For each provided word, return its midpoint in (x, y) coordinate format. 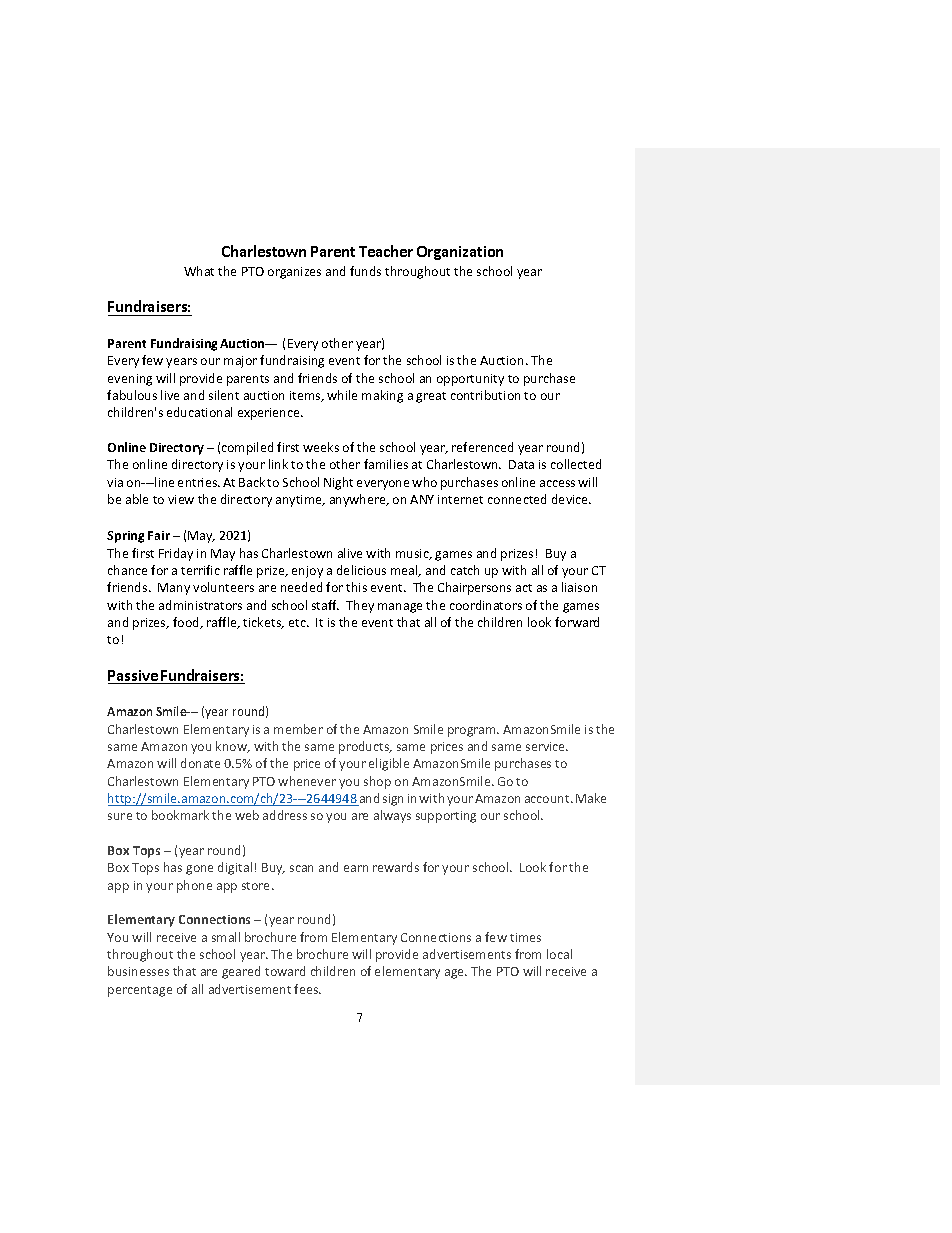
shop (377, 782)
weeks (321, 447)
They (360, 606)
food (187, 623)
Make (591, 798)
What (199, 271)
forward (577, 622)
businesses (138, 971)
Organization (460, 253)
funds (365, 271)
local (559, 954)
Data (521, 464)
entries (199, 482)
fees (307, 989)
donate (200, 763)
